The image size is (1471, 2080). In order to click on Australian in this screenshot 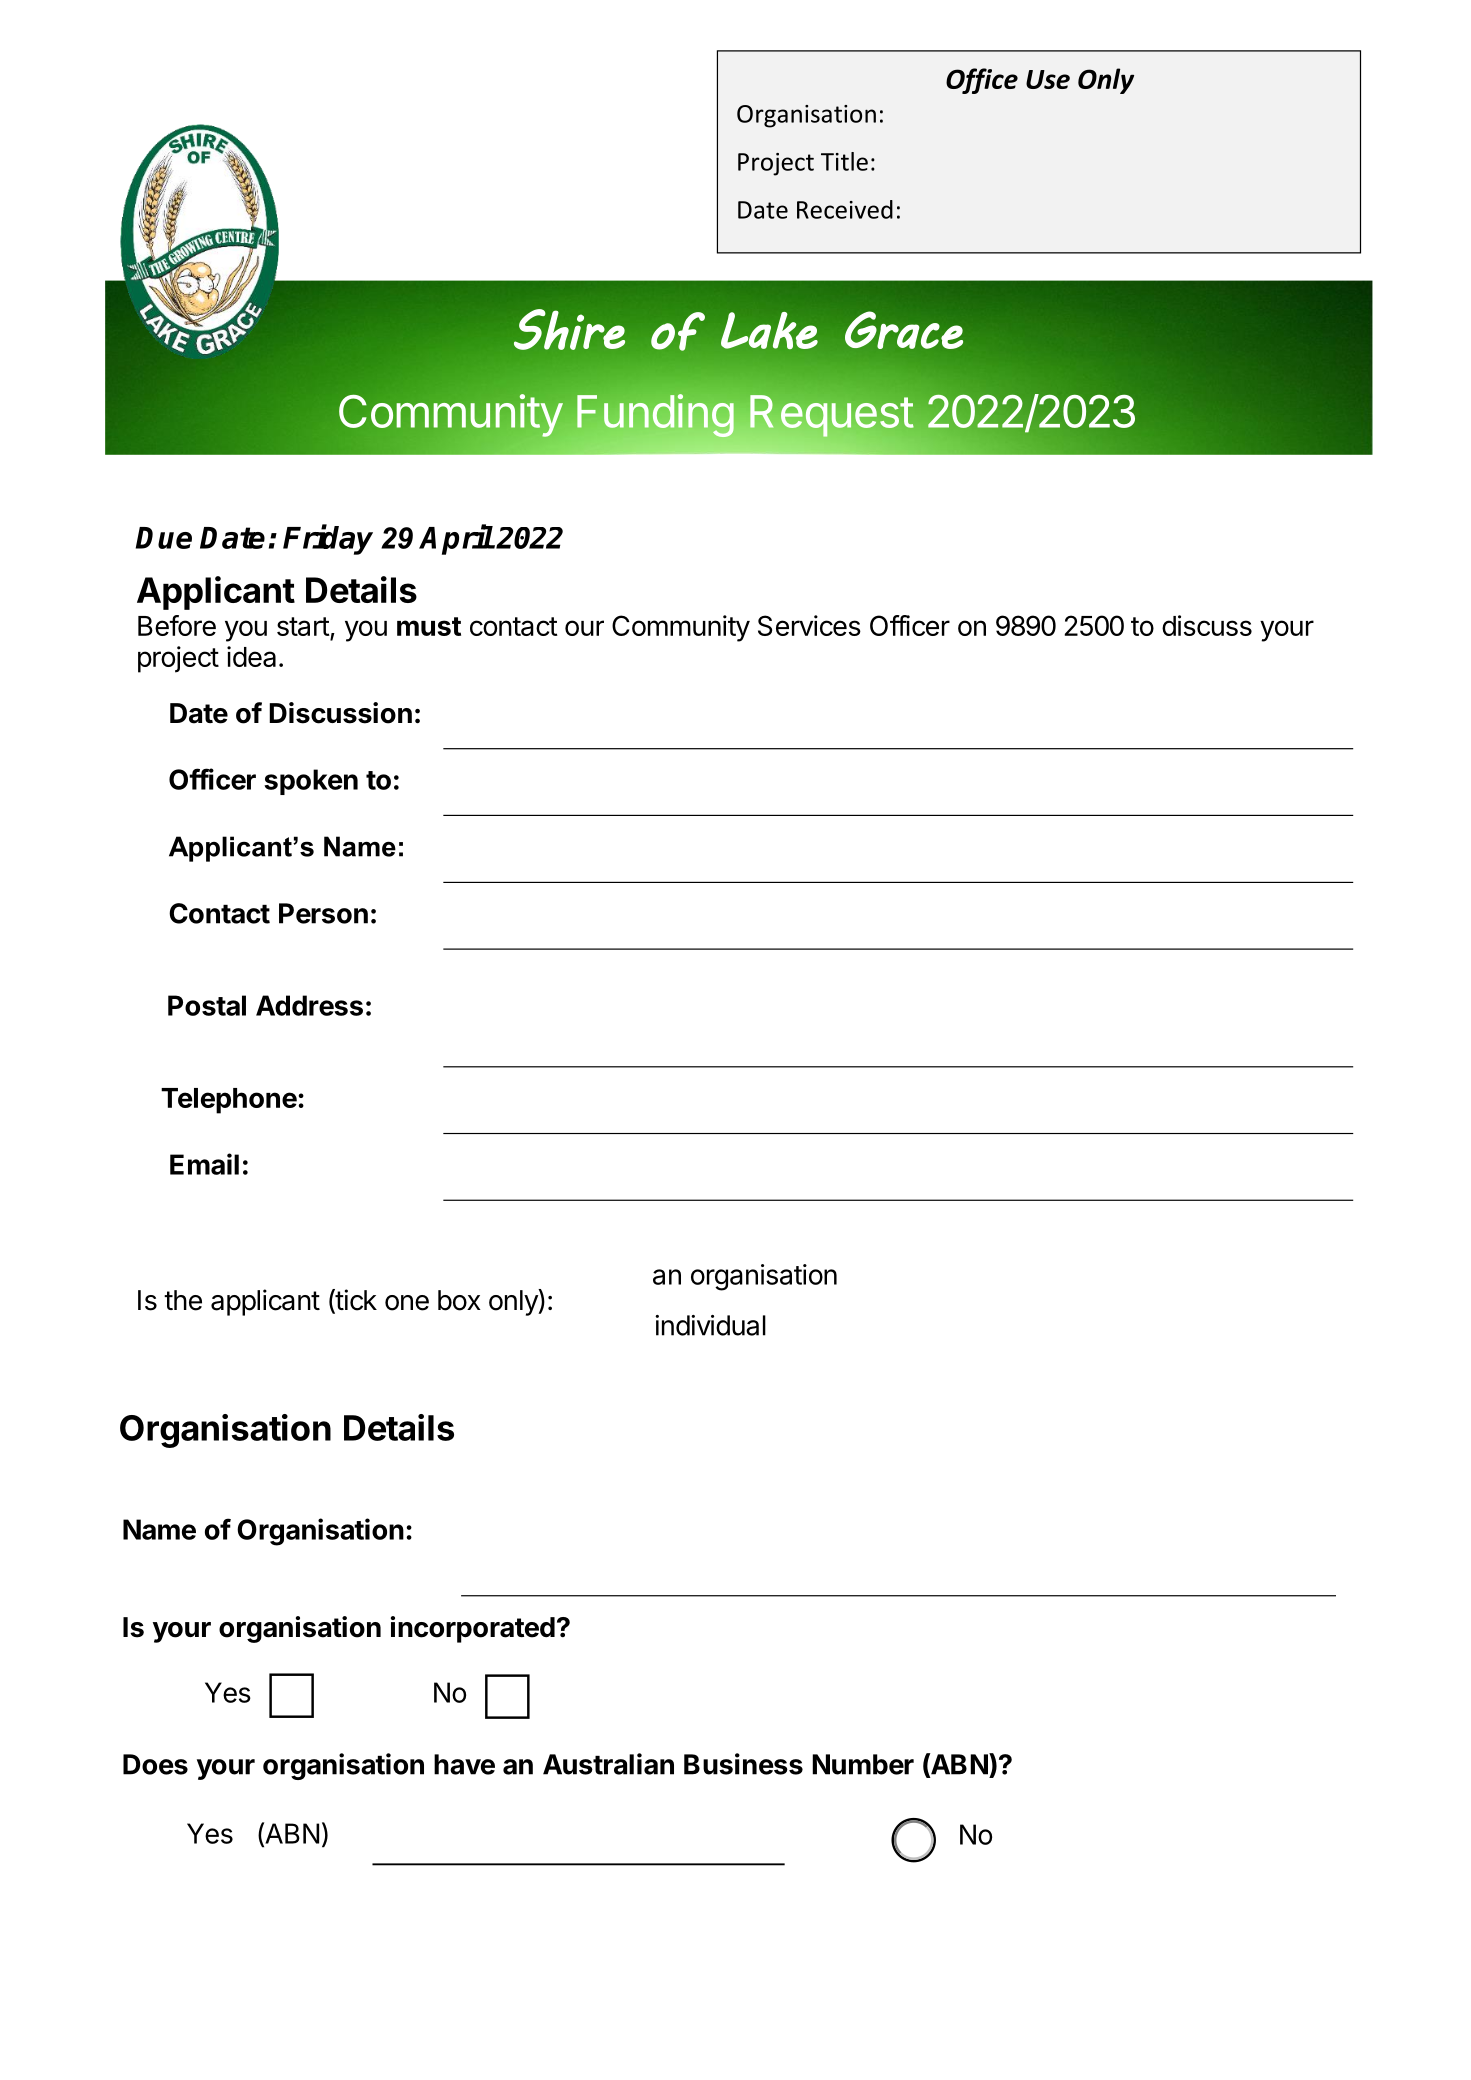, I will do `click(608, 1764)`.
